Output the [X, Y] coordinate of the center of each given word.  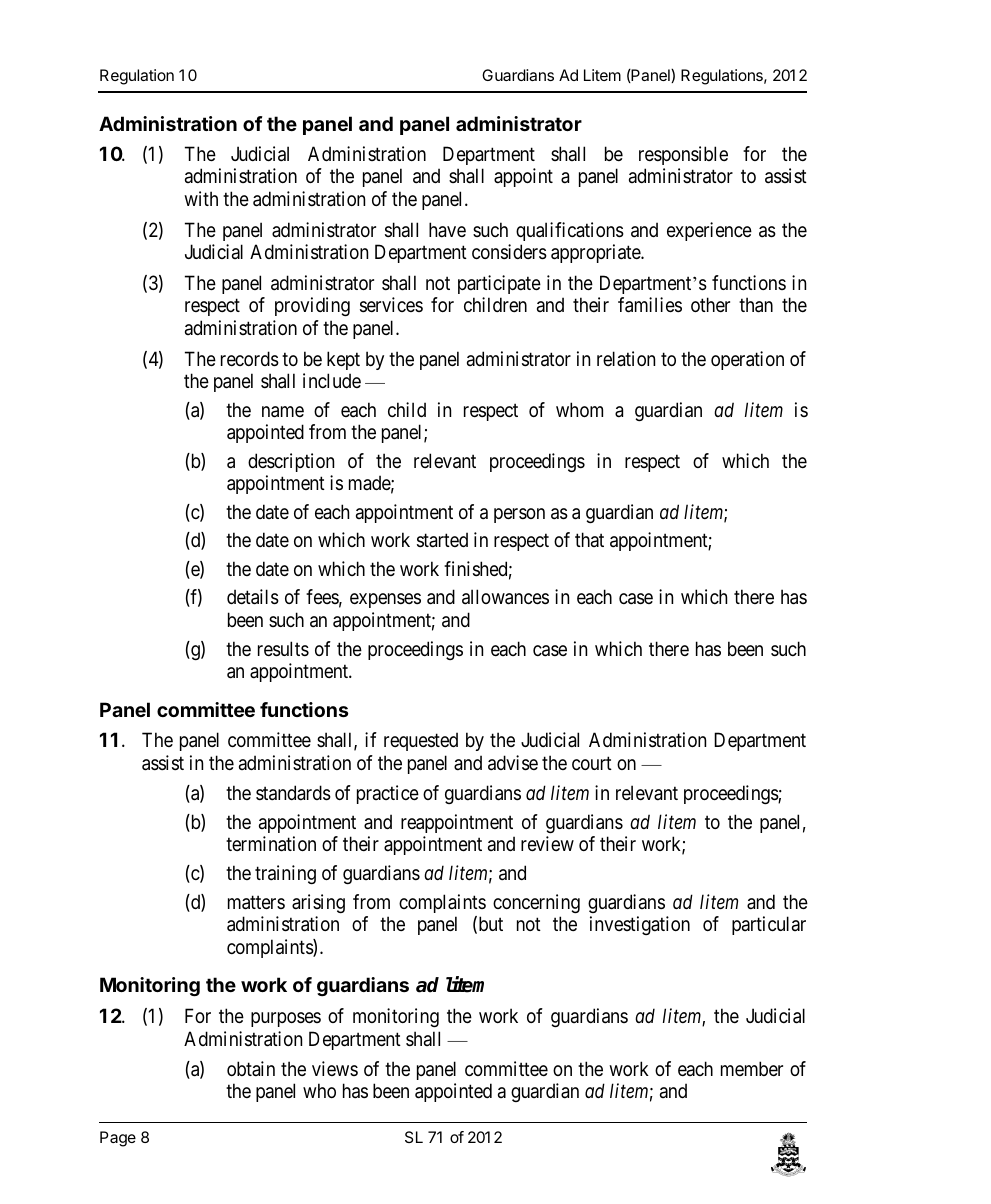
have [447, 230]
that [589, 539]
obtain [251, 1069]
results [283, 649]
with [201, 198]
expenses [385, 600]
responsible [683, 155]
